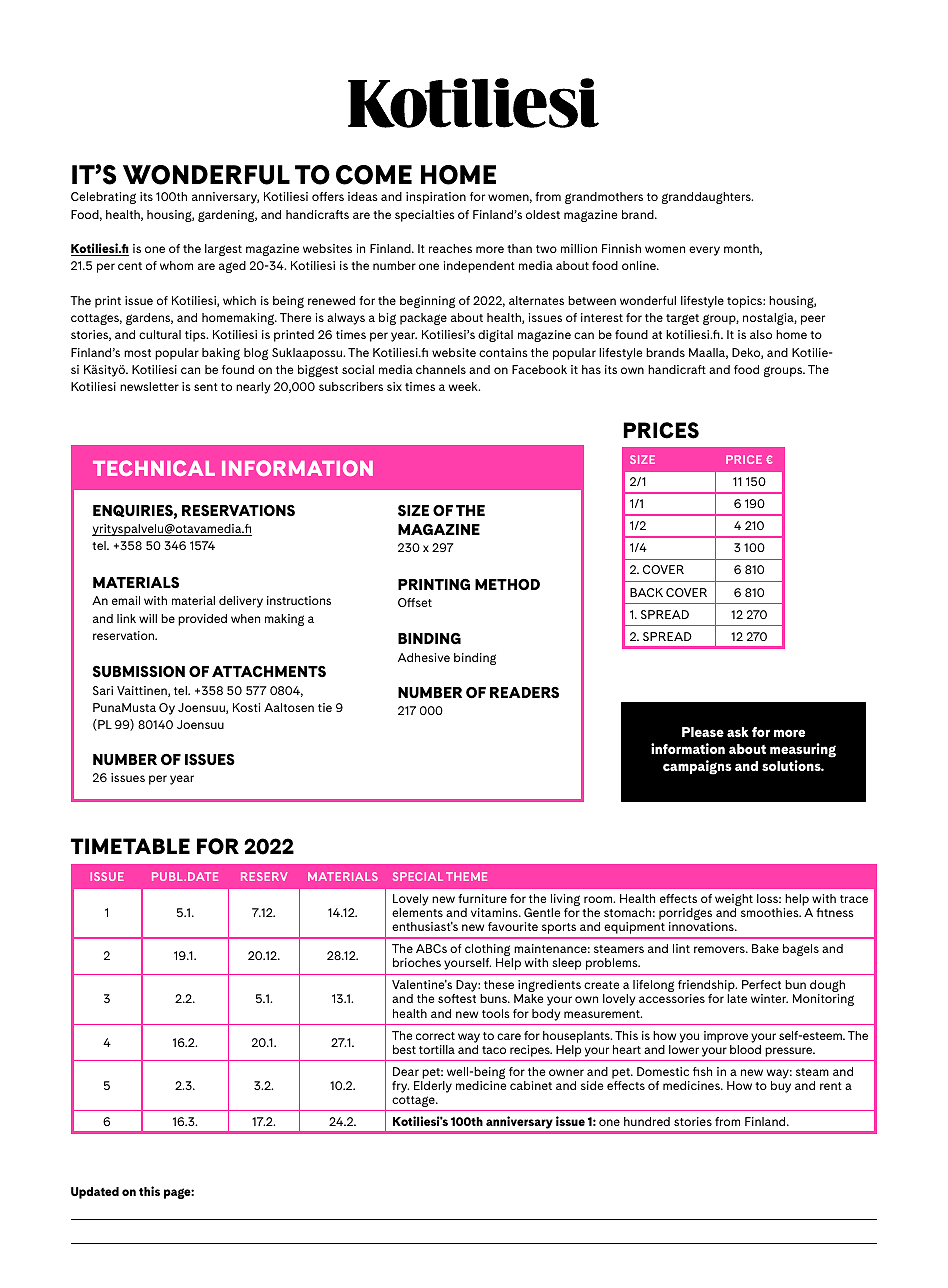 The height and width of the screenshot is (1288, 948). I want to click on granddaughters, so click(707, 198).
